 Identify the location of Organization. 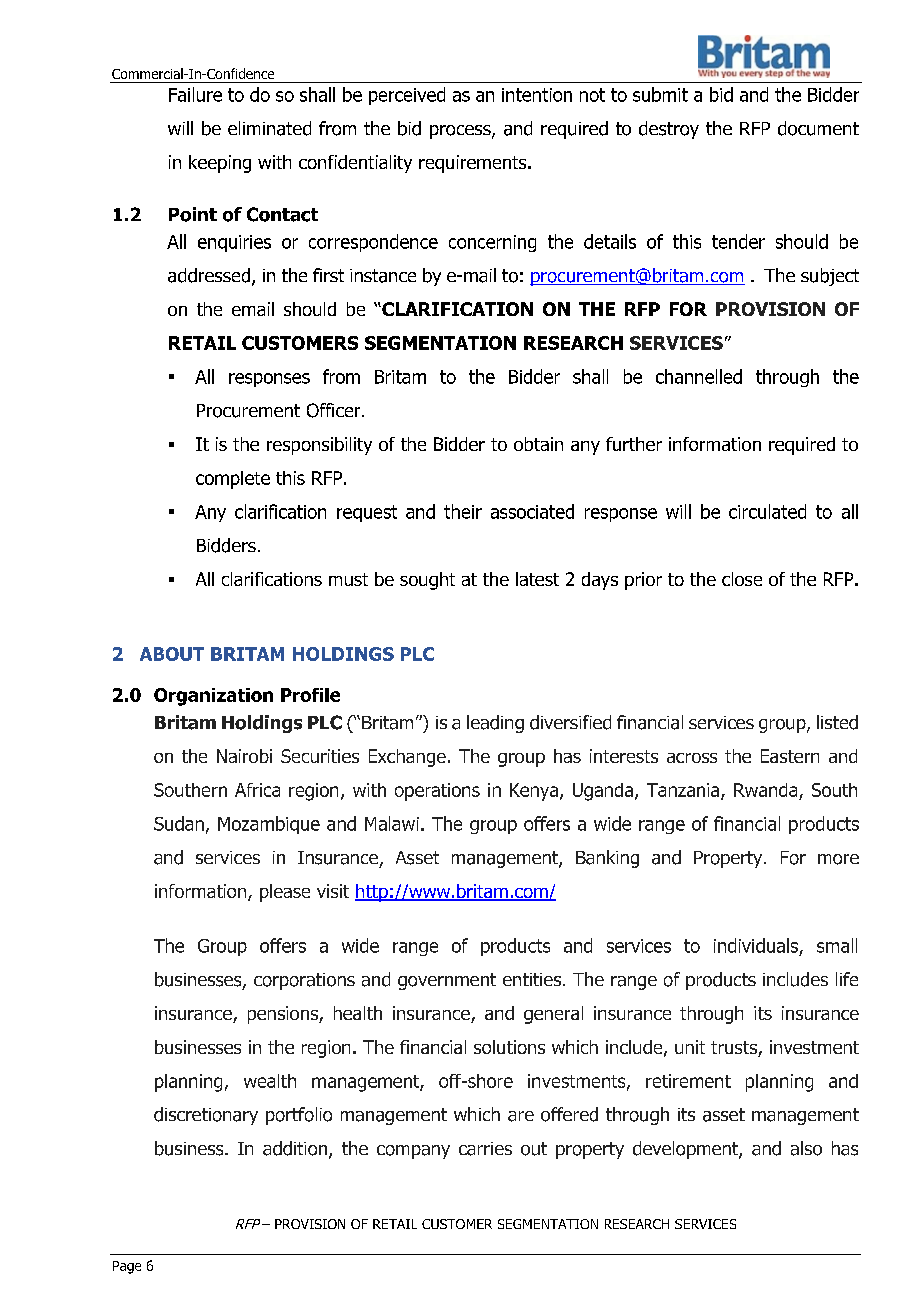
(213, 697).
